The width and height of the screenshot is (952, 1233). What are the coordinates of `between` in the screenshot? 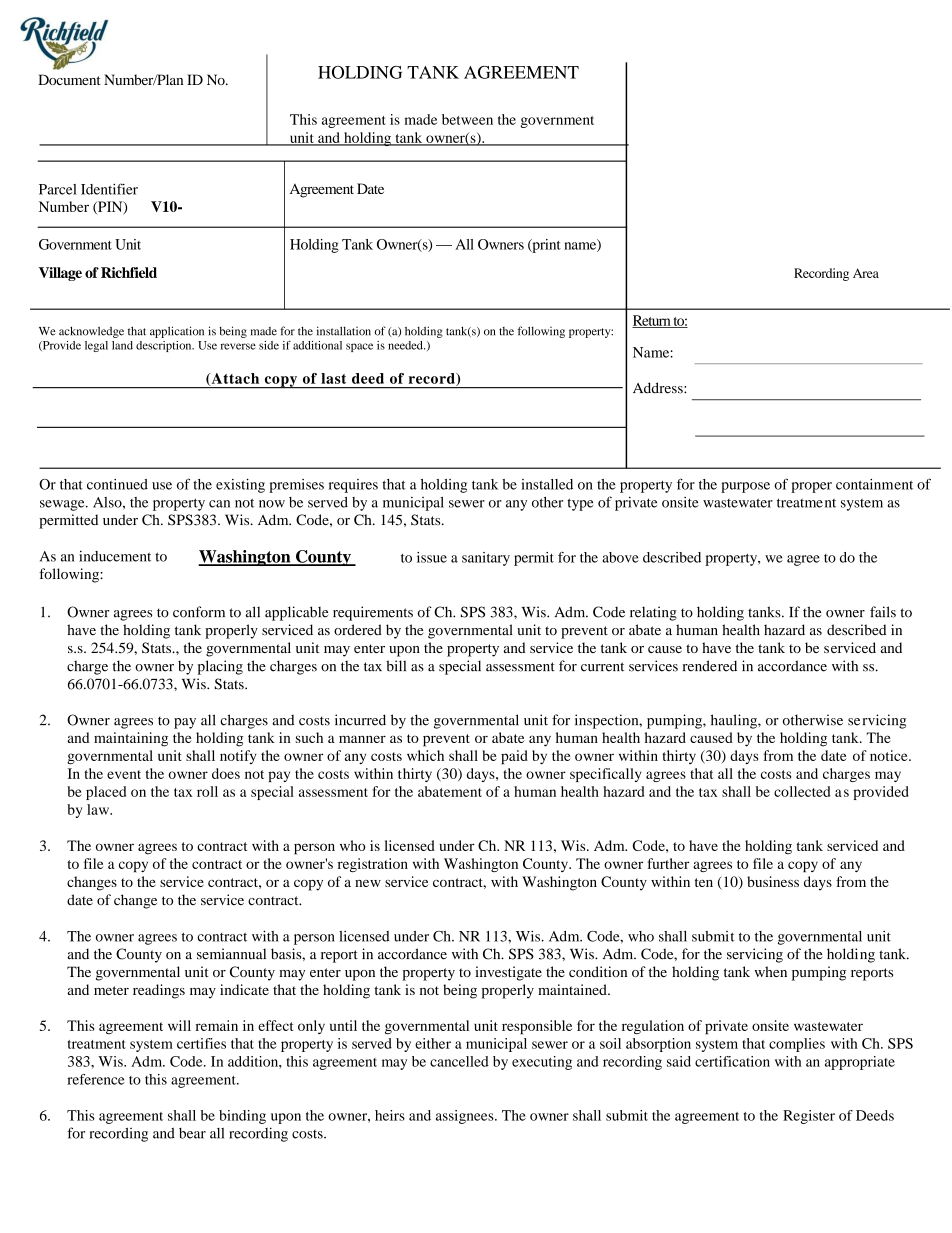 It's located at (467, 119).
